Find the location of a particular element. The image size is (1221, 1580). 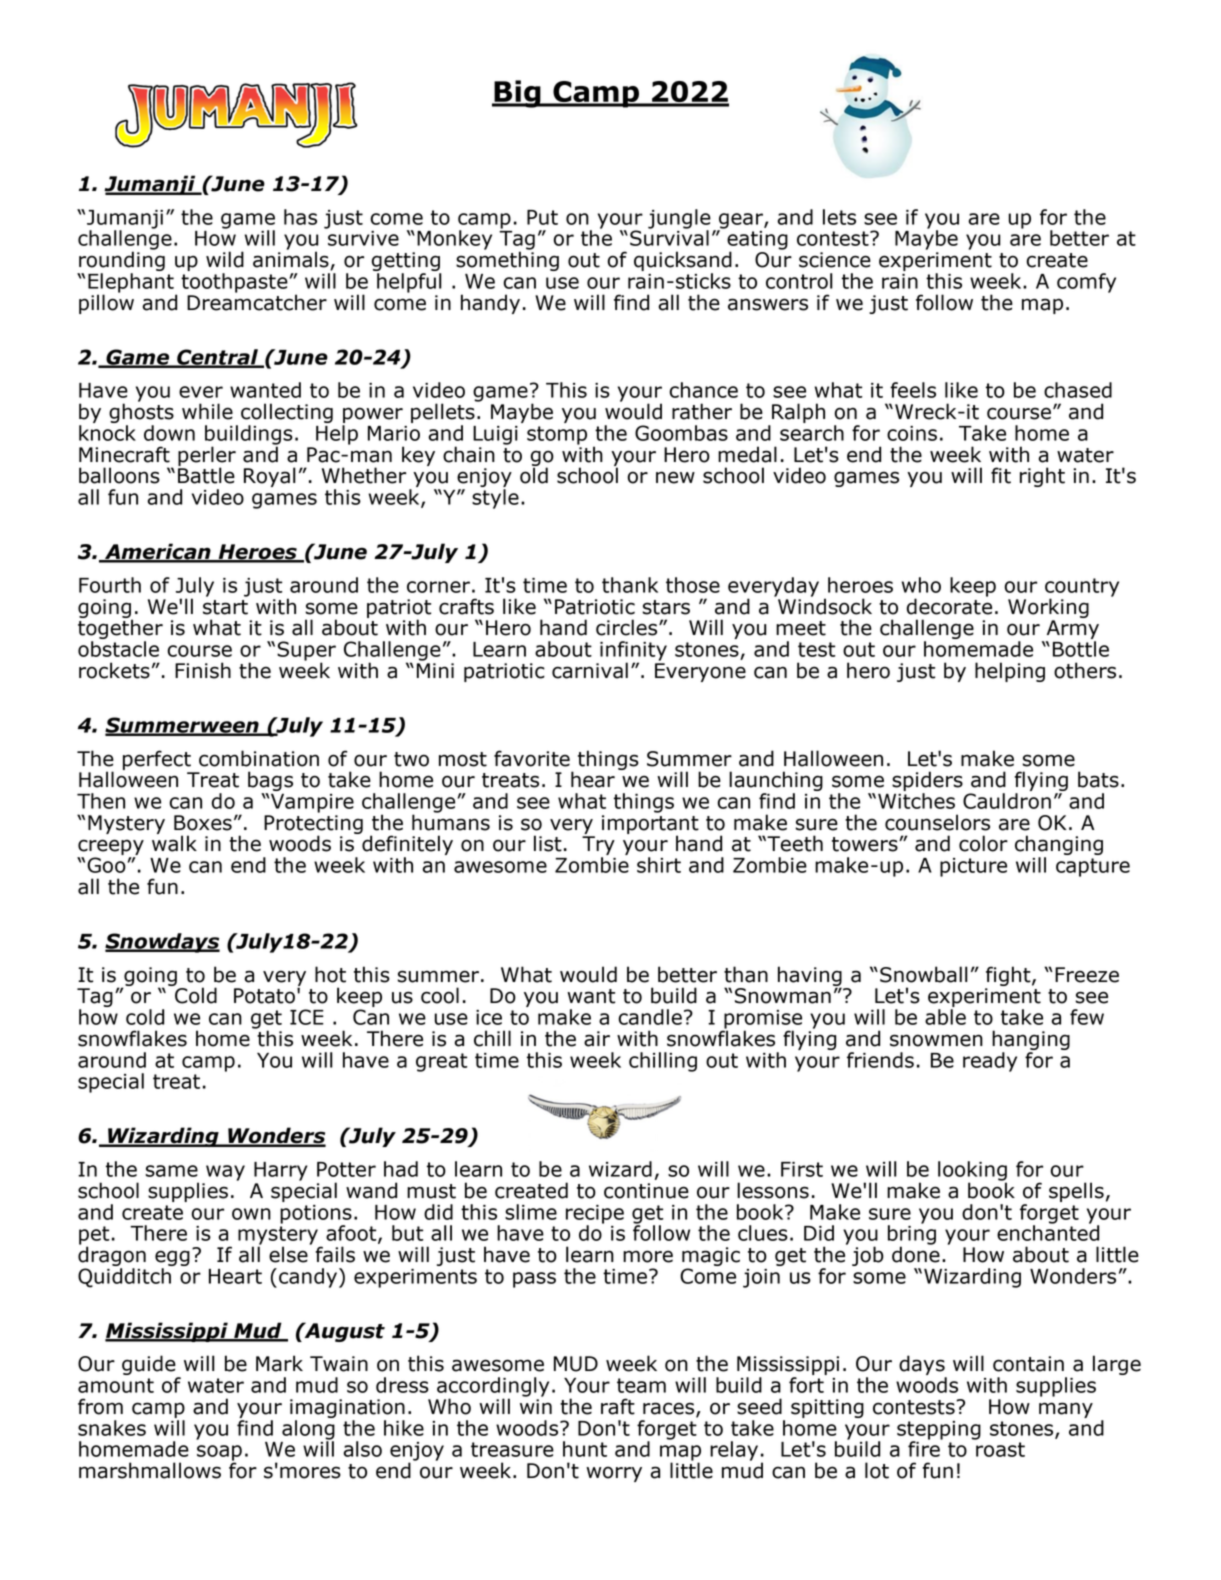

comfy is located at coordinates (1086, 283).
